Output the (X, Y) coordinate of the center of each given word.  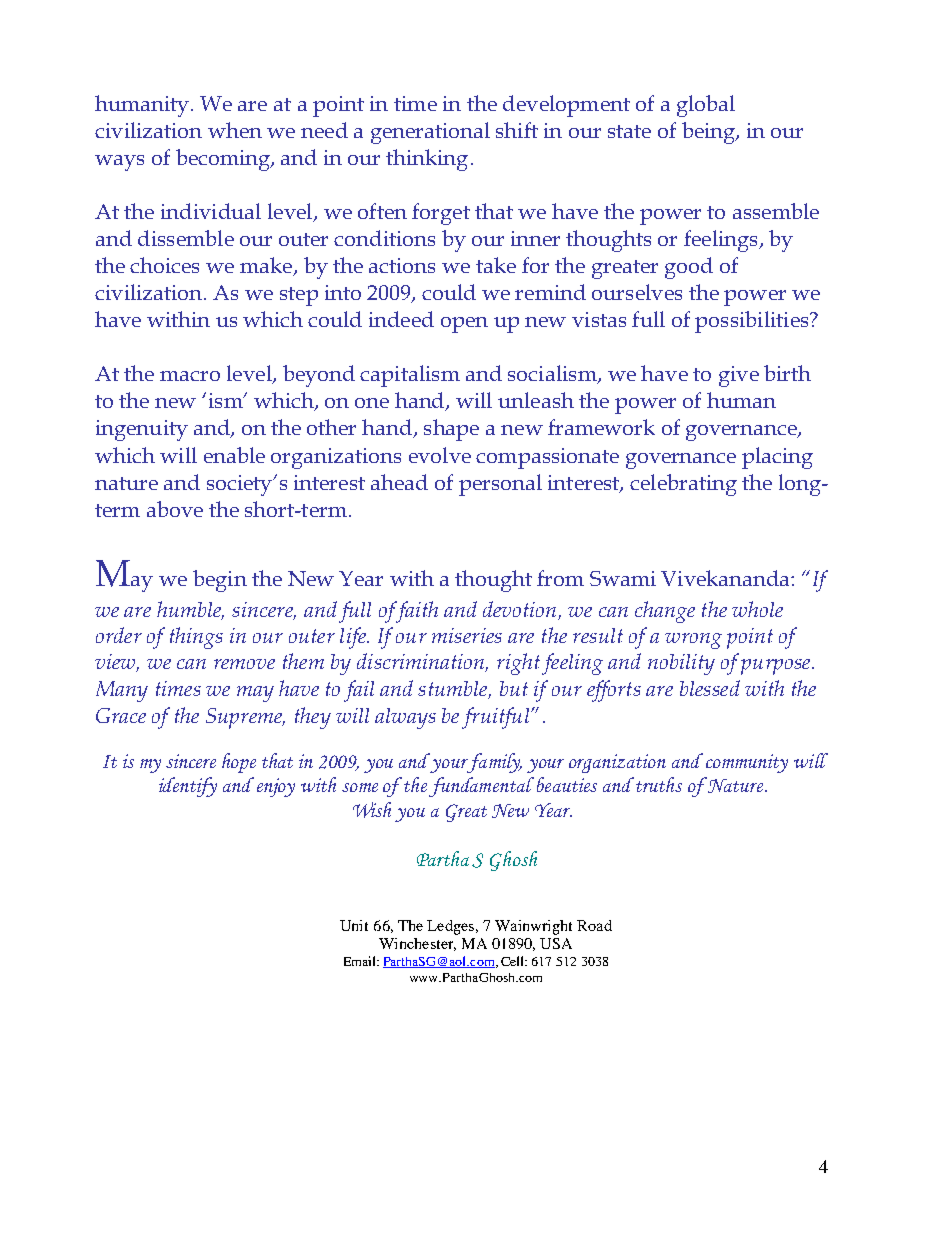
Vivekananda (726, 578)
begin (220, 581)
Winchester (417, 944)
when (235, 130)
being (710, 133)
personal (500, 485)
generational (430, 133)
